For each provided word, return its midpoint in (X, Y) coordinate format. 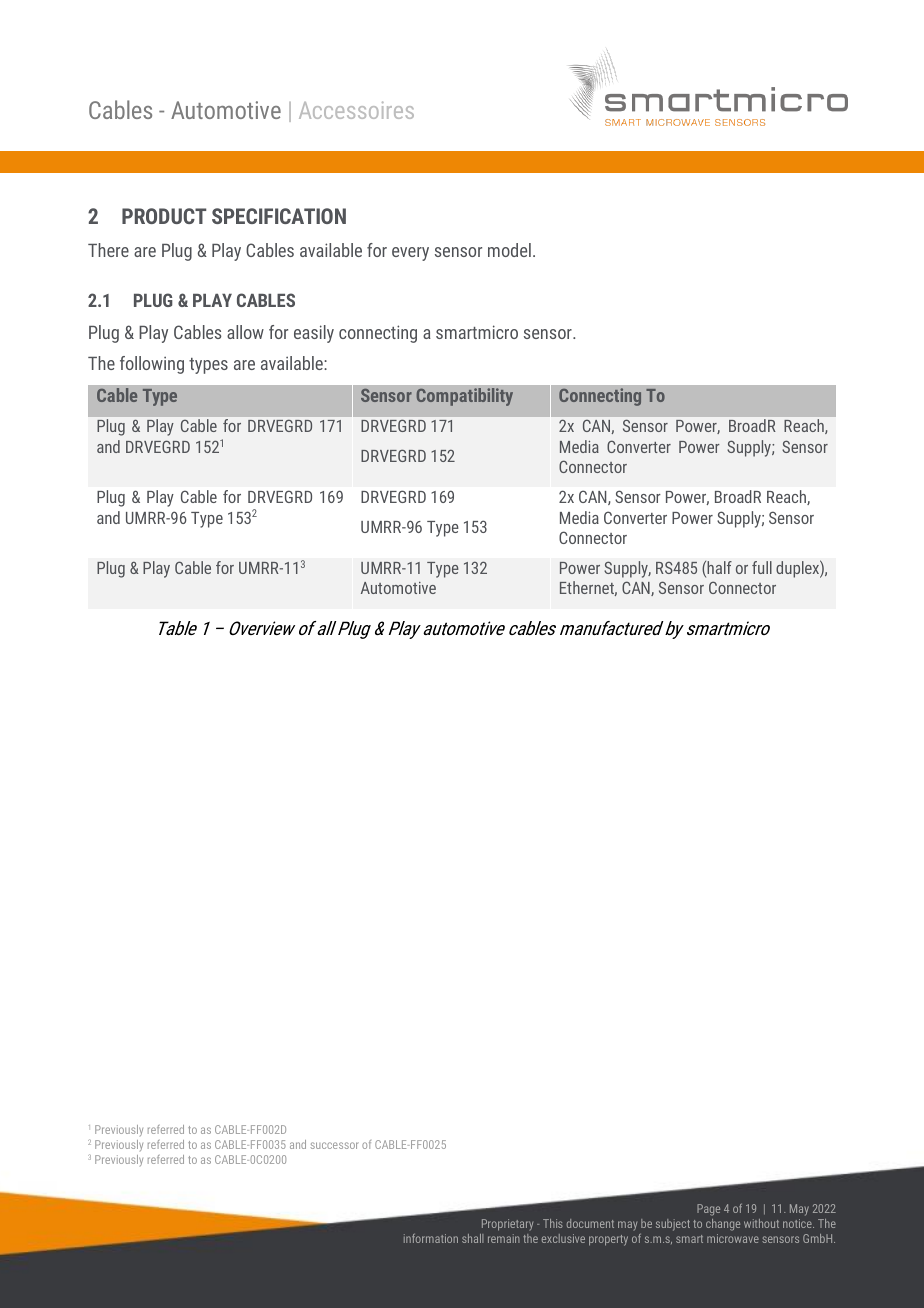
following (152, 365)
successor (334, 1145)
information (431, 1238)
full (762, 567)
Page (708, 1210)
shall (473, 1238)
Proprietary (507, 1225)
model (509, 250)
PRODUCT (164, 216)
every (410, 254)
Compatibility (465, 397)
